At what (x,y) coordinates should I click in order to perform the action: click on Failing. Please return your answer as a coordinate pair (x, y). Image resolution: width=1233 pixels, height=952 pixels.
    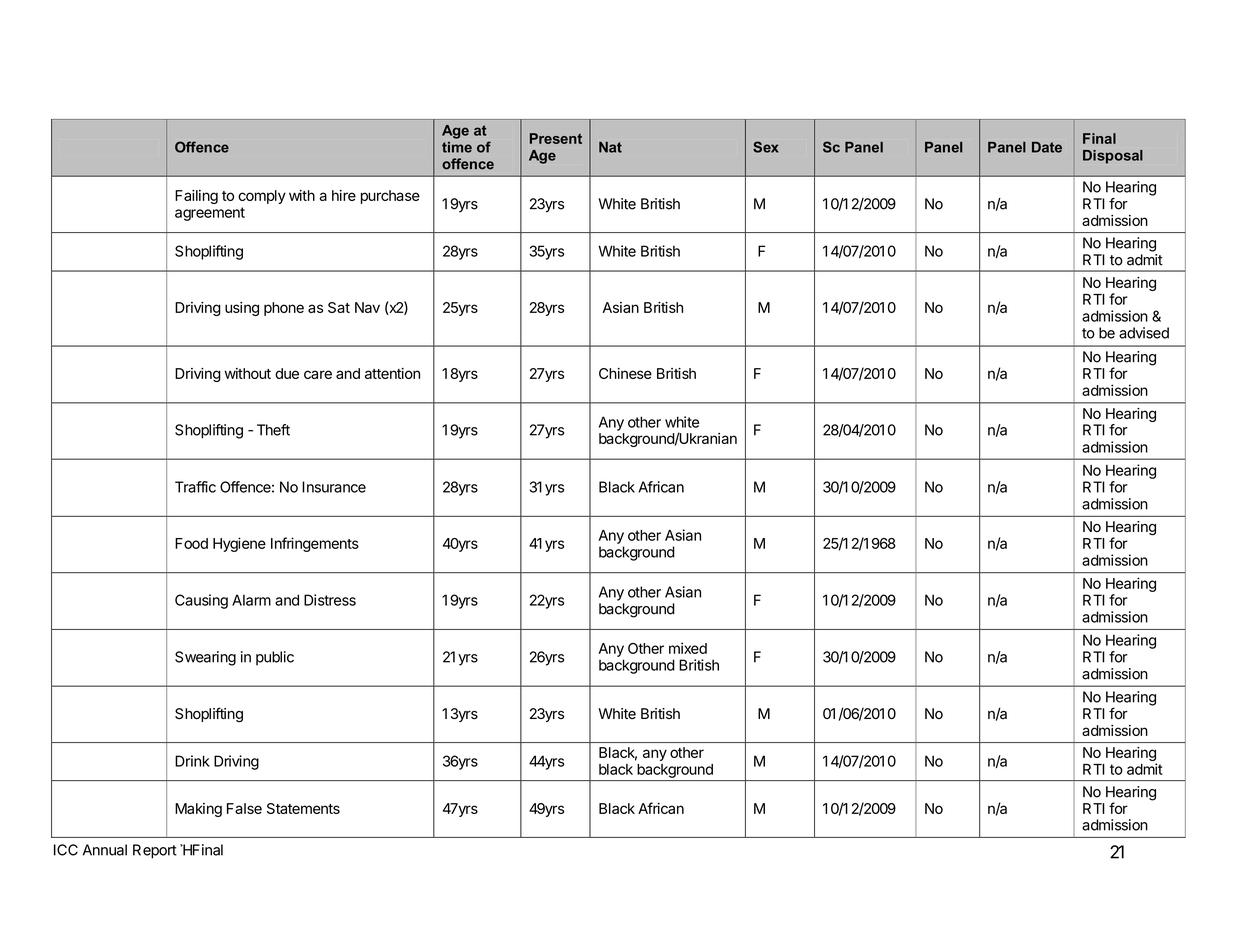
    Looking at the image, I should click on (196, 197).
